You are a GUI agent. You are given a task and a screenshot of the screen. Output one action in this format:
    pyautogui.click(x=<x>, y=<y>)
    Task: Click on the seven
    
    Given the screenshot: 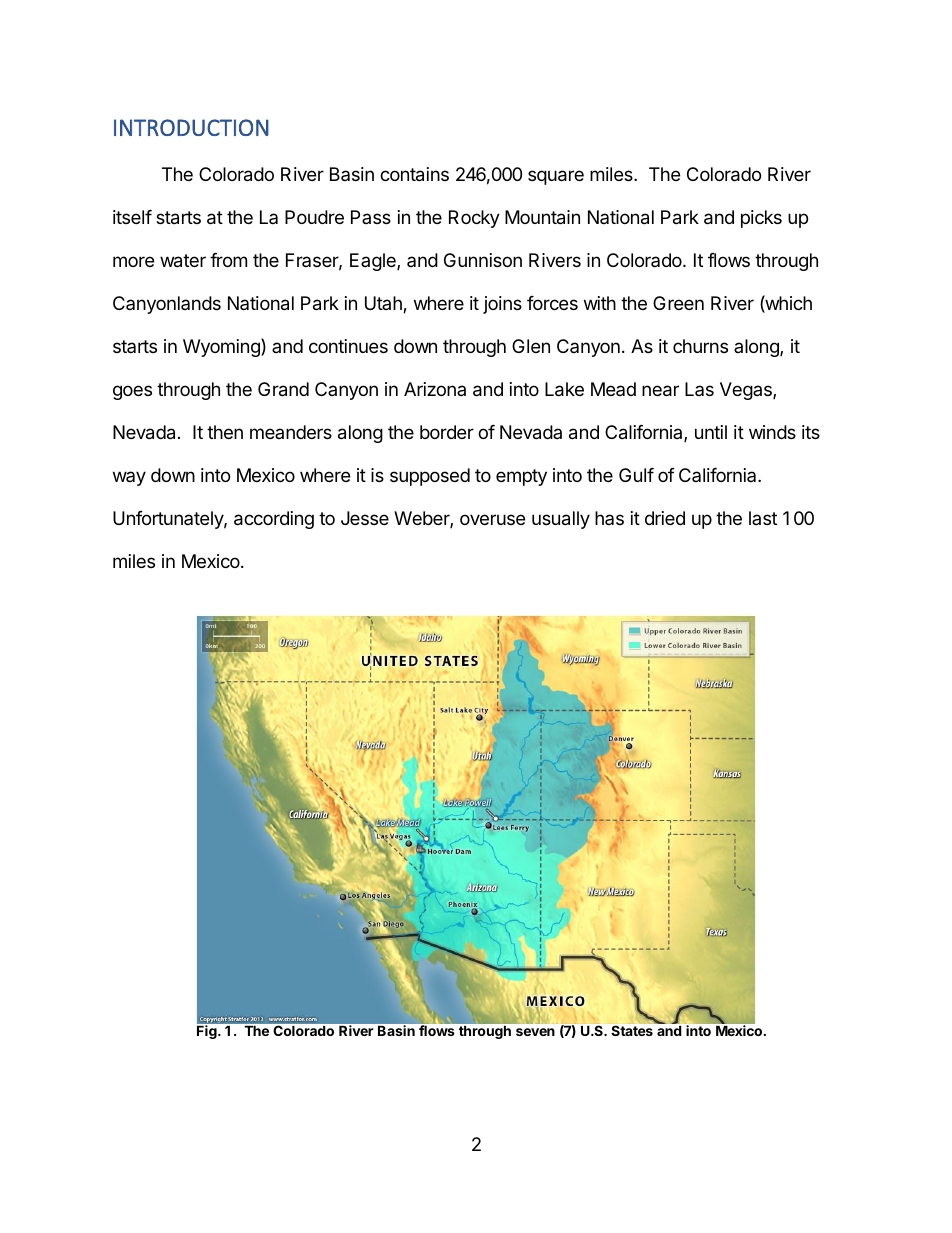 What is the action you would take?
    pyautogui.click(x=535, y=1032)
